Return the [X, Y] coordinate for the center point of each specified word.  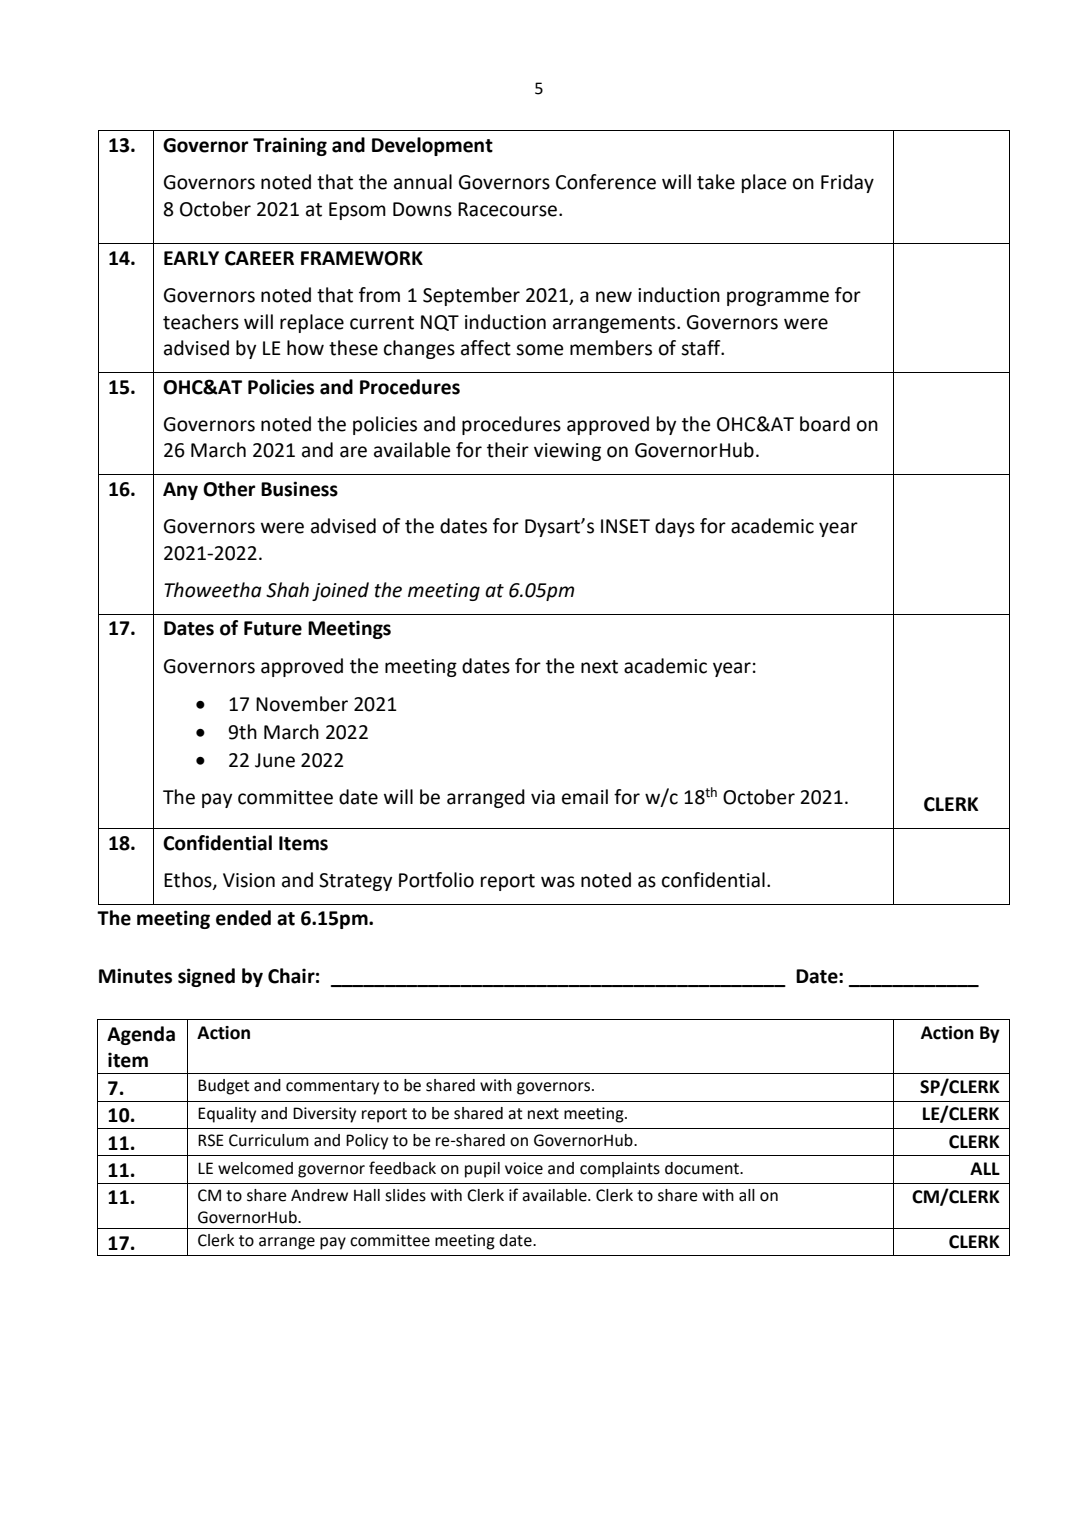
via [543, 797]
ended [243, 918]
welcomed [255, 1168]
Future [273, 628]
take [716, 182]
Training [290, 146]
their [508, 450]
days [675, 527]
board [825, 424]
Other [229, 489]
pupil [482, 1170]
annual [423, 182]
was [558, 882]
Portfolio [436, 880]
